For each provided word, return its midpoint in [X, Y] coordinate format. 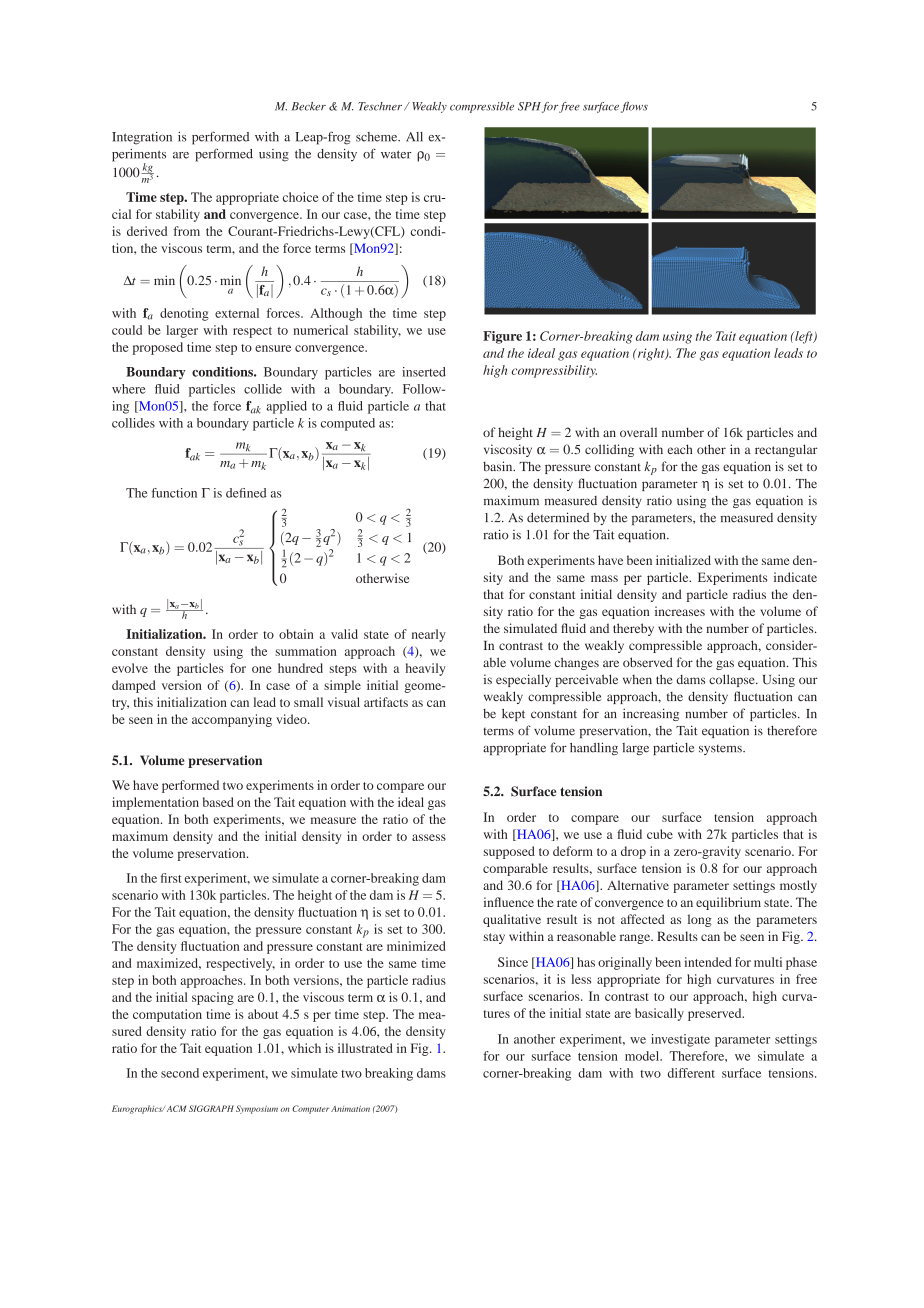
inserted [424, 372]
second [180, 1073]
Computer [310, 1109]
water [396, 154]
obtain [296, 634]
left [804, 337]
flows [634, 107]
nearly [429, 635]
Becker [309, 106]
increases [680, 611]
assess [429, 837]
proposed [158, 348]
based [218, 802]
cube [660, 834]
